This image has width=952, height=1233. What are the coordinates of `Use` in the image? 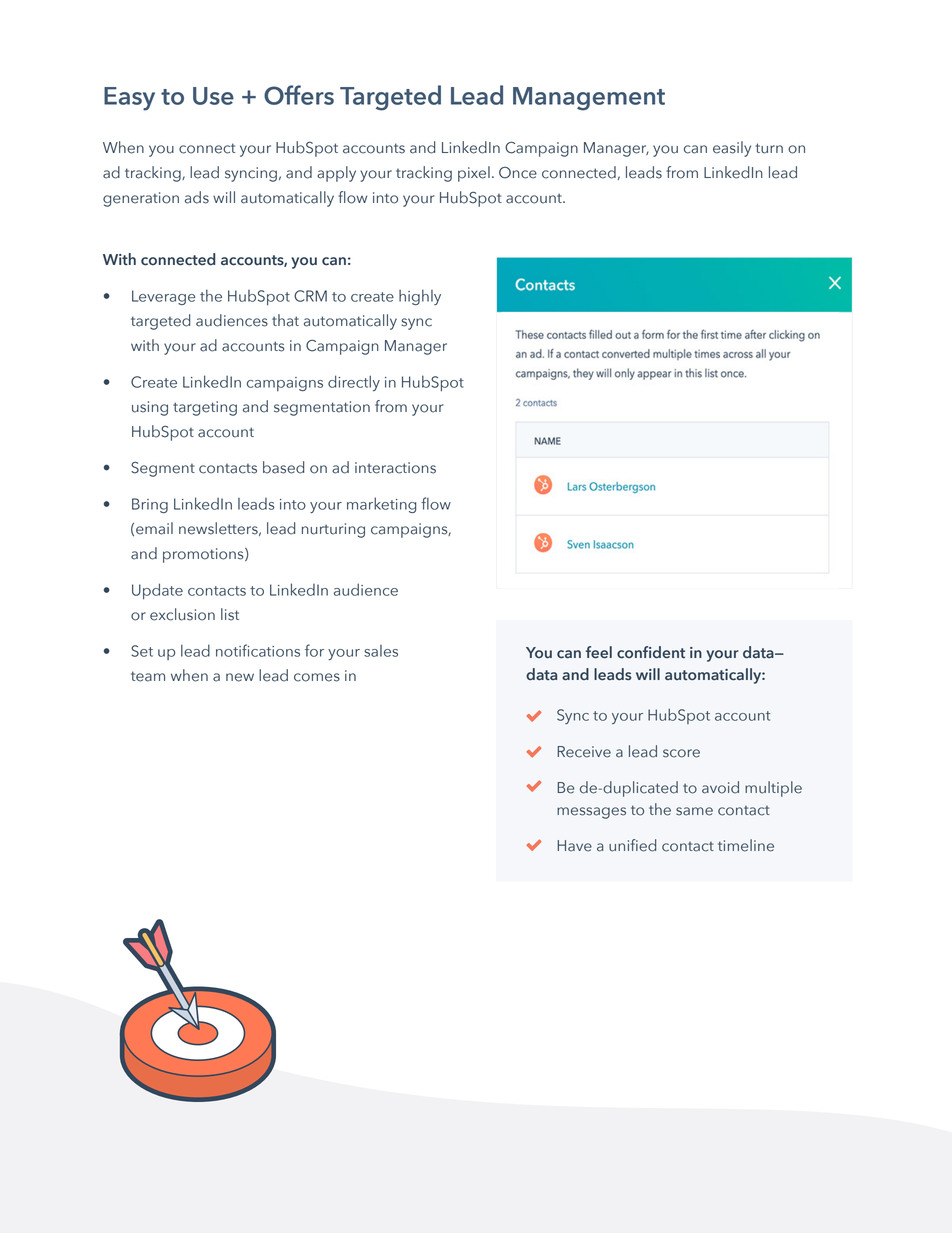 It's located at (213, 96).
